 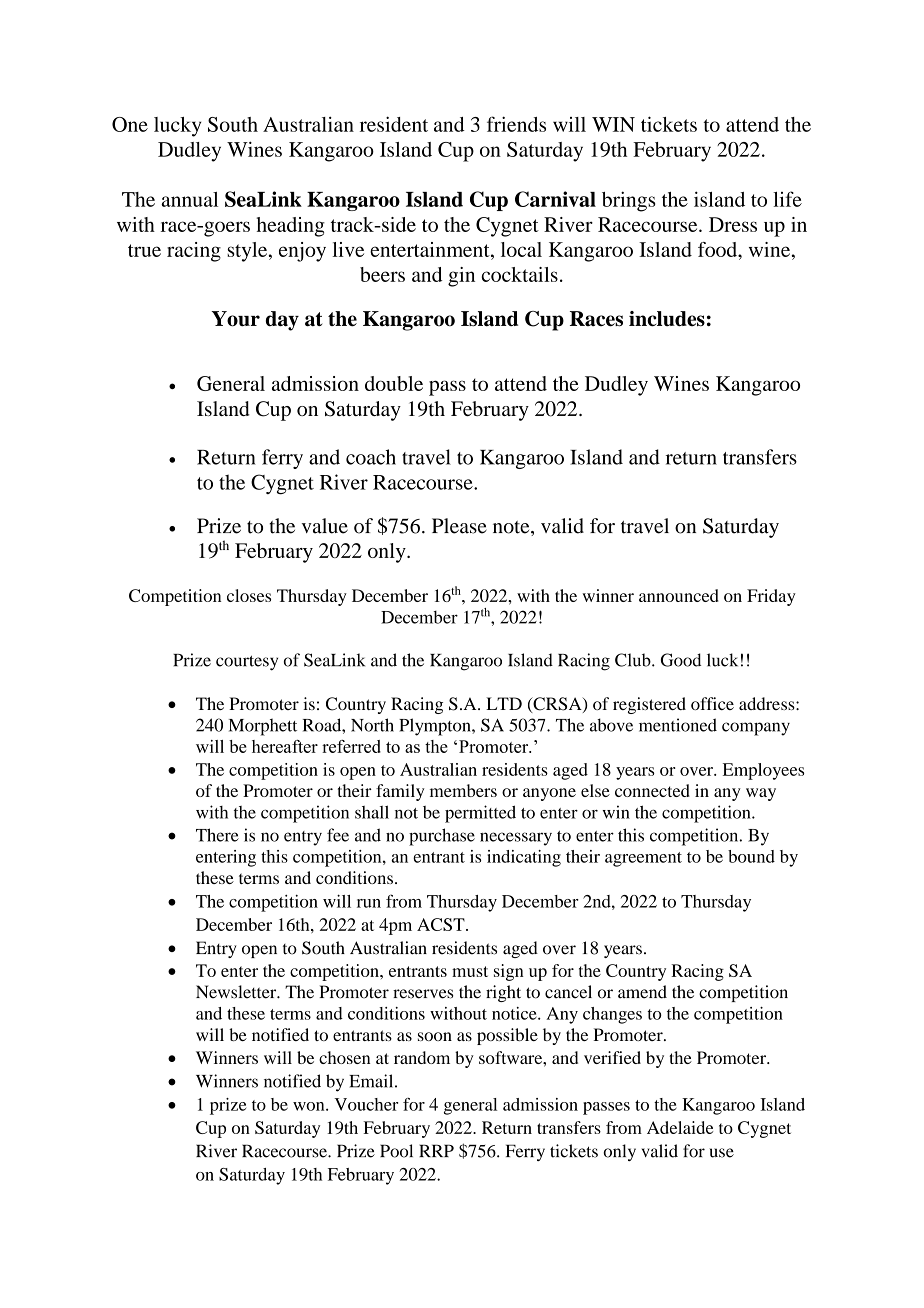 What do you see at coordinates (436, 1150) in the screenshot?
I see `RRP` at bounding box center [436, 1150].
